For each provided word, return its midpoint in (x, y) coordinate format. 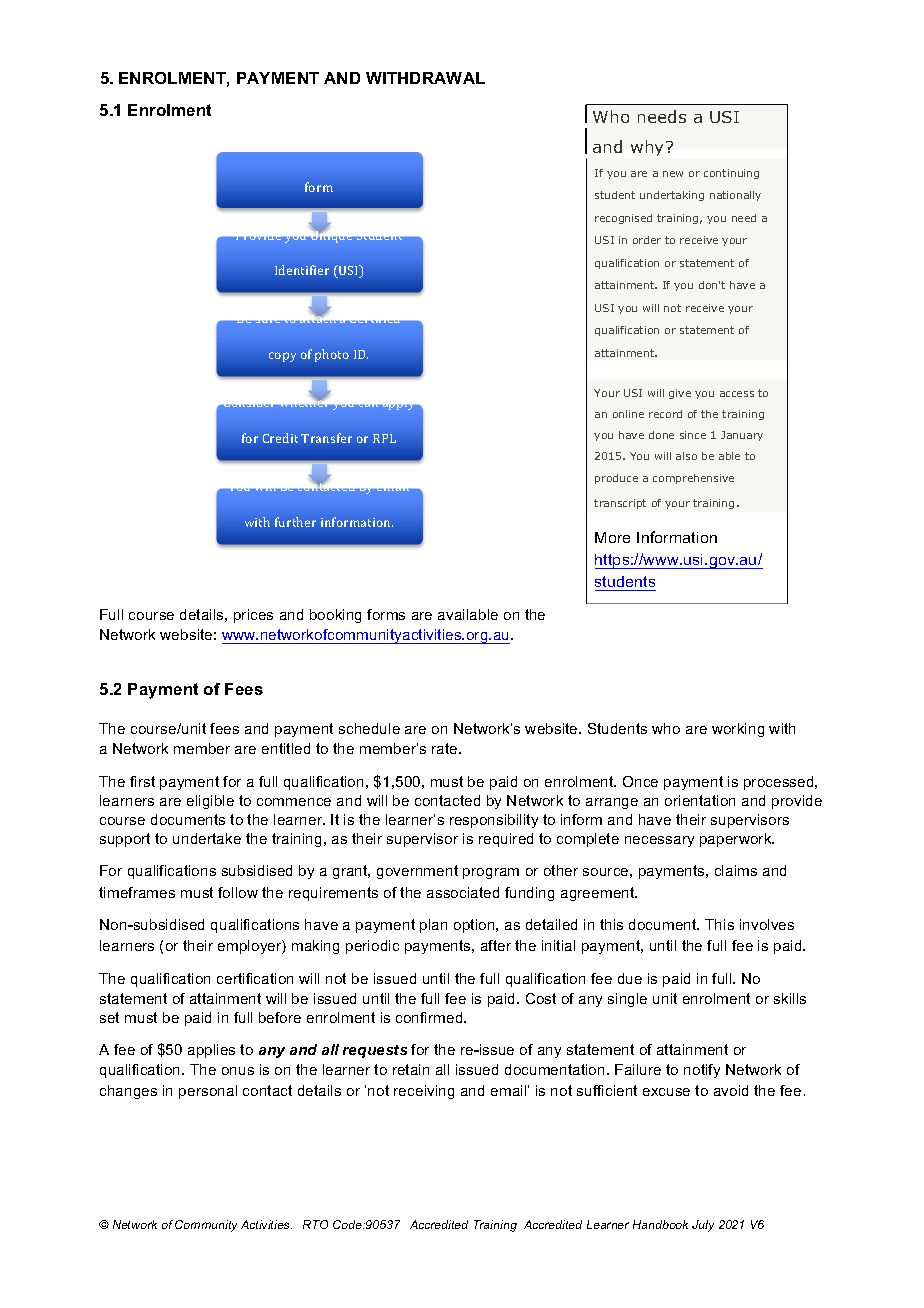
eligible (210, 802)
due (630, 978)
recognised (623, 219)
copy (282, 357)
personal (208, 1092)
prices (253, 616)
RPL (384, 438)
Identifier (302, 270)
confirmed (430, 1017)
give (680, 394)
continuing (731, 174)
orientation (700, 800)
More (612, 537)
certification (255, 978)
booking (335, 616)
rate (446, 748)
